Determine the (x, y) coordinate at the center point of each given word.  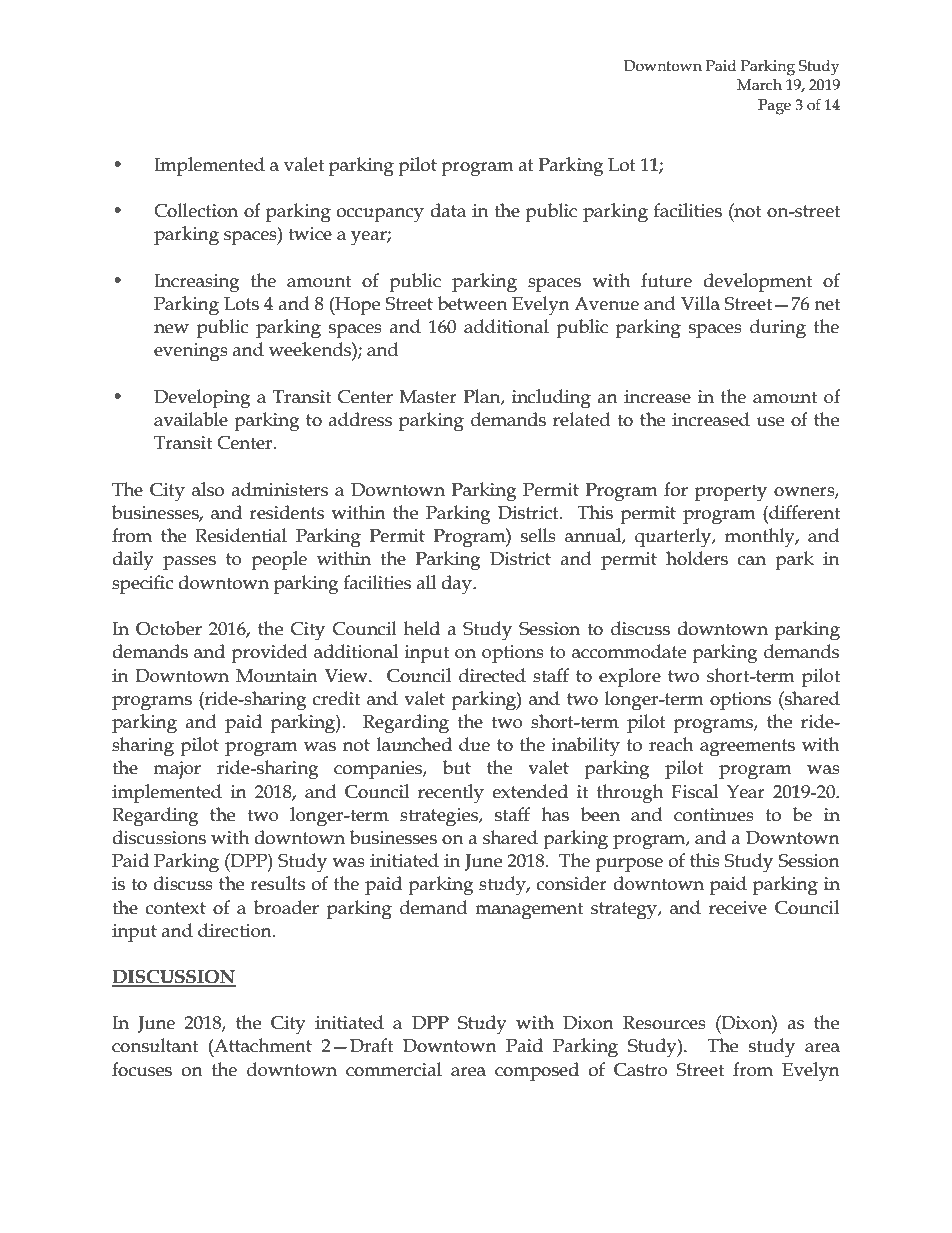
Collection (196, 210)
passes (189, 563)
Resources (664, 1023)
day (457, 585)
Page (774, 107)
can (752, 561)
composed (537, 1071)
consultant (155, 1045)
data (448, 210)
